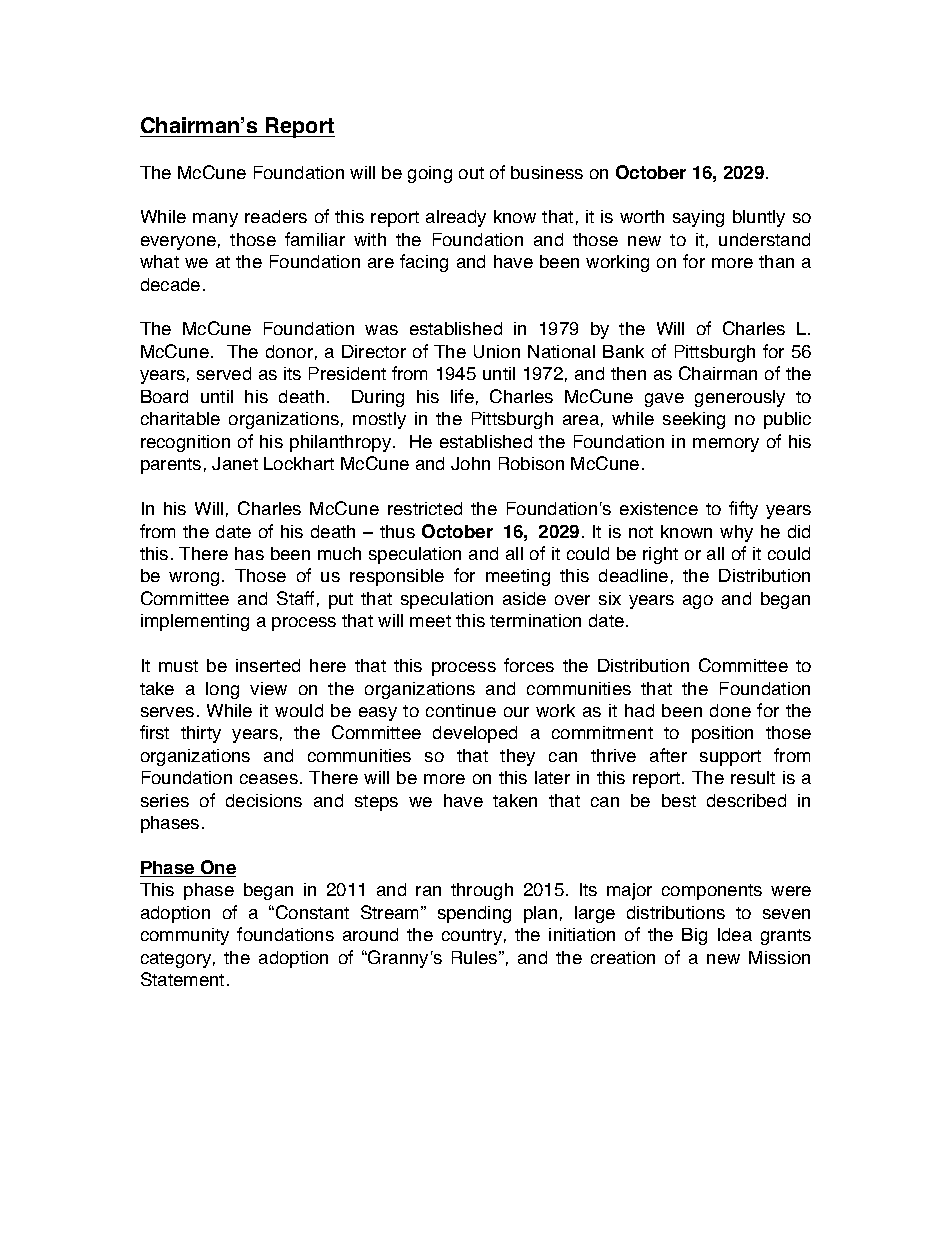 Image resolution: width=952 pixels, height=1233 pixels. I want to click on many, so click(215, 220).
